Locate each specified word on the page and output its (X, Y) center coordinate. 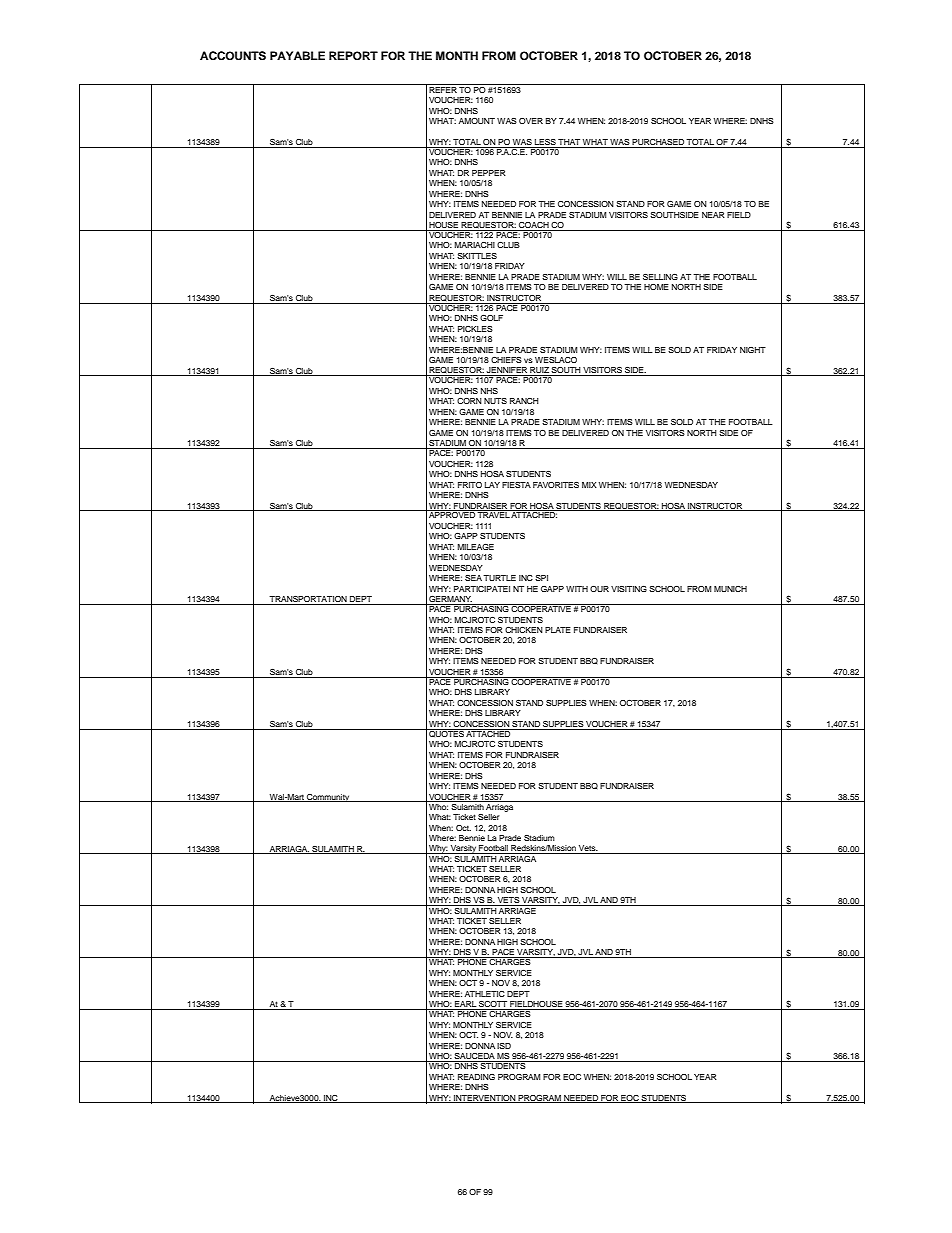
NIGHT (753, 350)
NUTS (495, 401)
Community (328, 798)
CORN (469, 401)
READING (476, 1077)
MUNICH (730, 589)
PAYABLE (297, 55)
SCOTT (493, 1005)
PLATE (558, 630)
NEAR (713, 215)
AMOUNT (477, 121)
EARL (465, 1005)
